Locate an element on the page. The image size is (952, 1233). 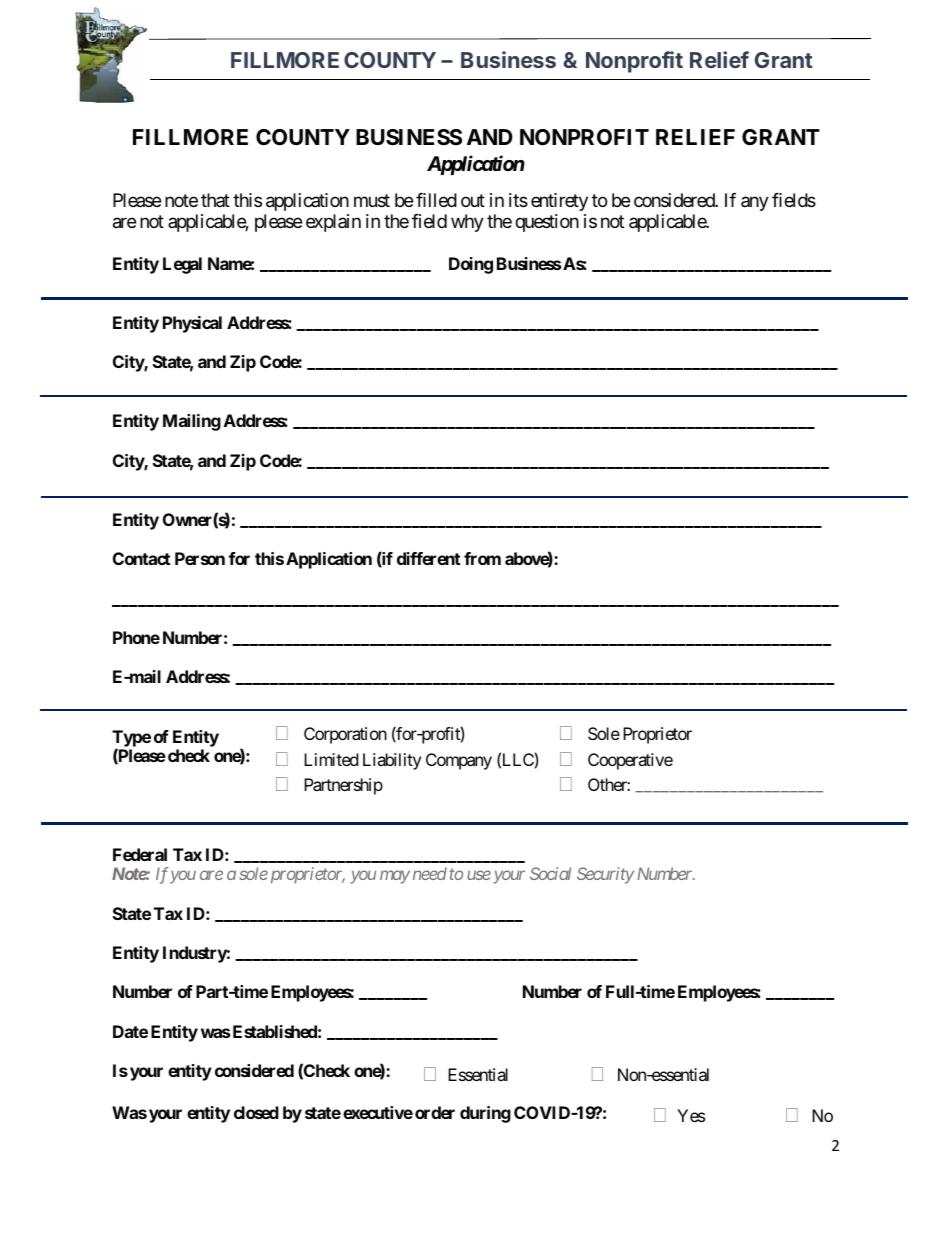
Federal is located at coordinates (140, 854).
